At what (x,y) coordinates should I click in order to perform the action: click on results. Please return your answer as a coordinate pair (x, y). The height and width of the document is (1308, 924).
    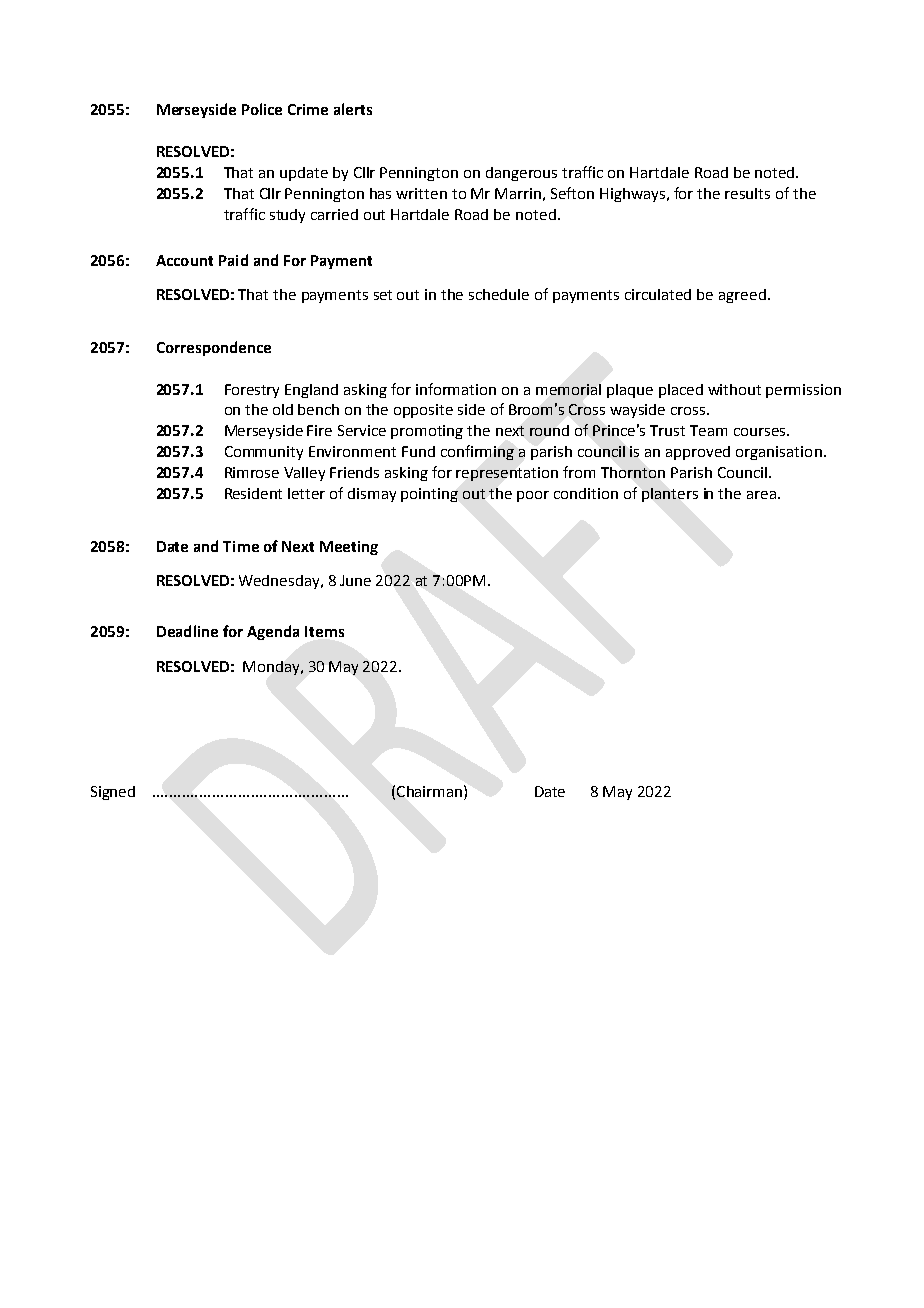
    Looking at the image, I should click on (747, 193).
